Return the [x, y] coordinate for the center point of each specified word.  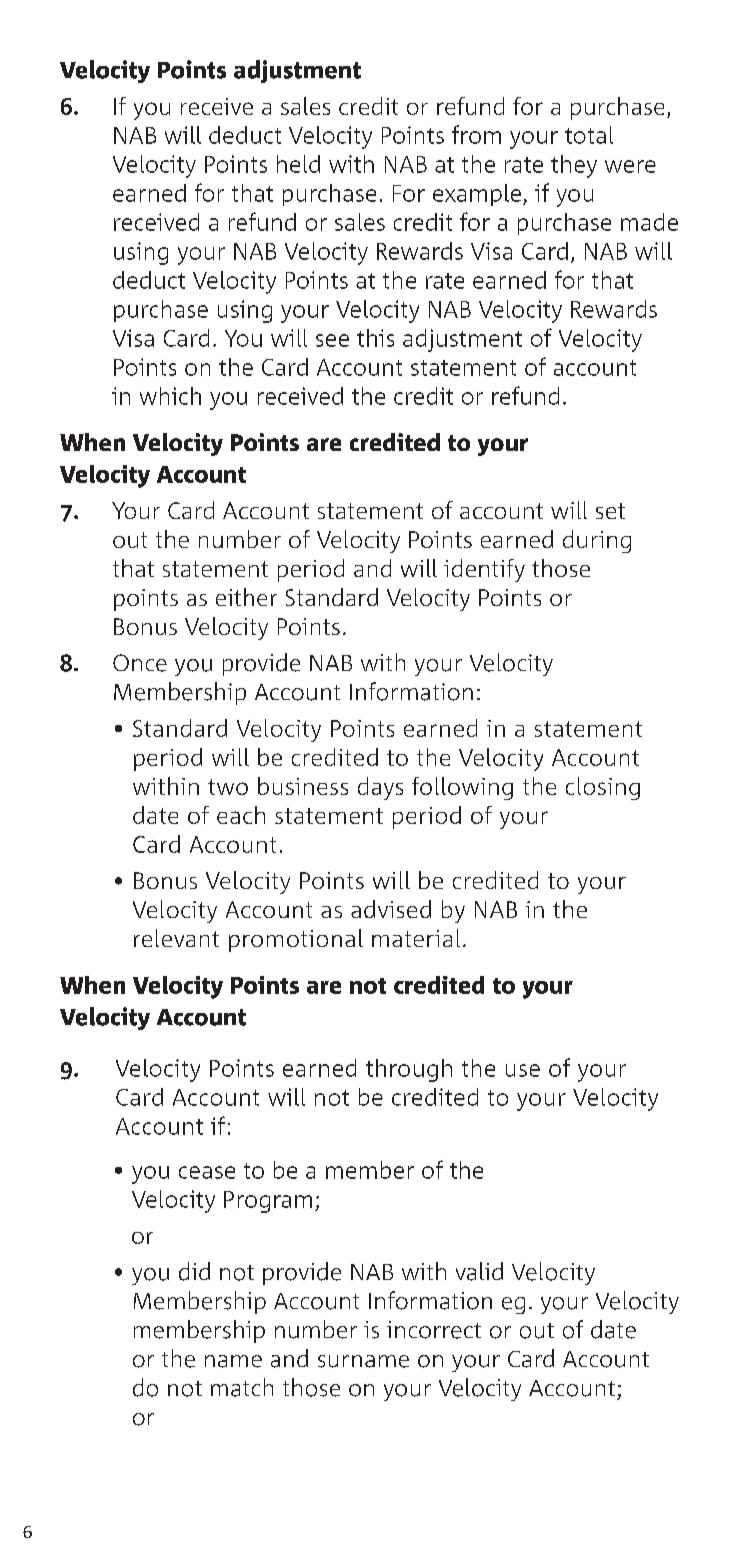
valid [479, 1271]
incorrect [434, 1330]
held [298, 164]
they [574, 166]
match [242, 1387]
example [477, 195]
